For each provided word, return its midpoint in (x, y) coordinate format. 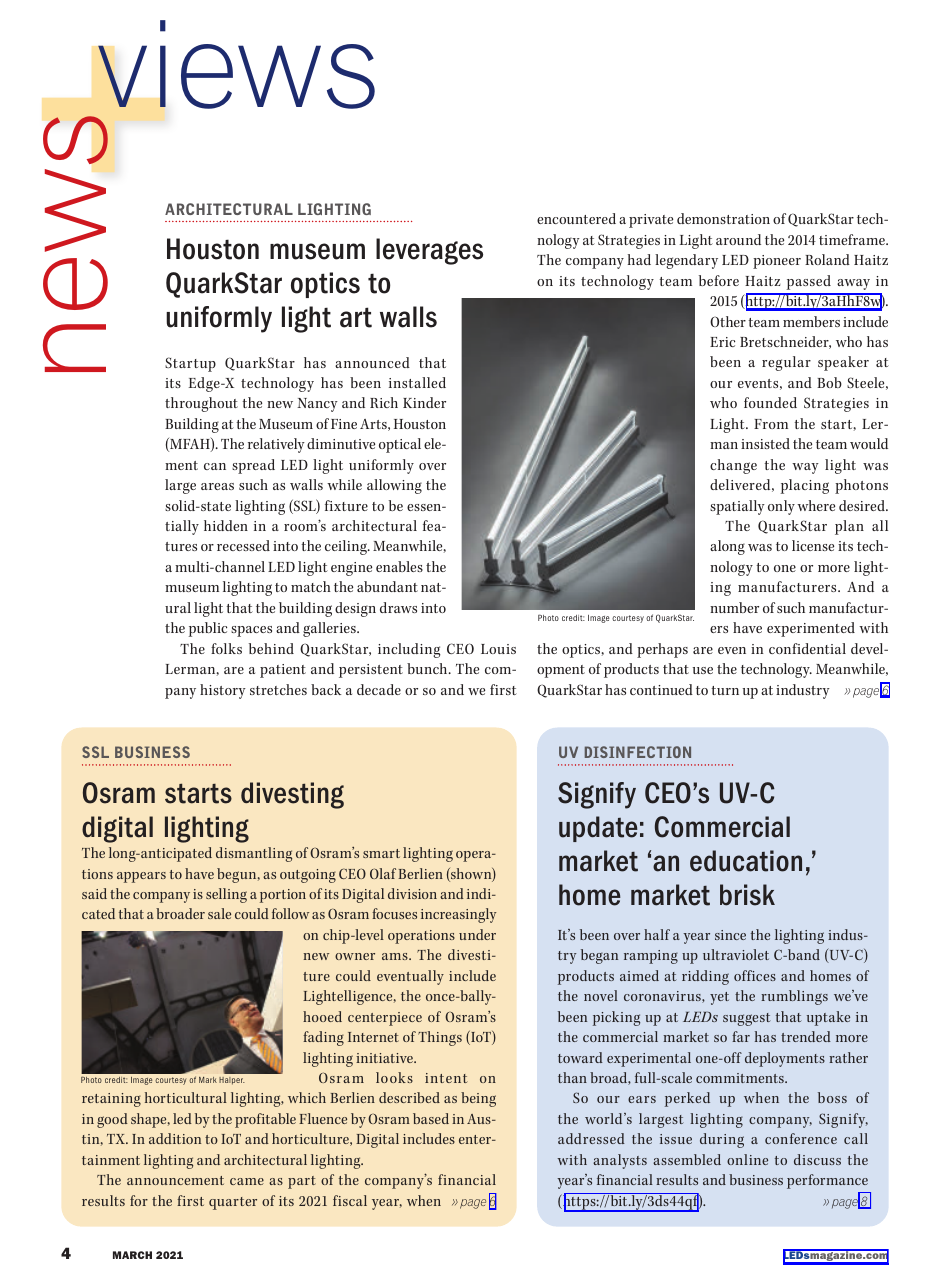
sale (219, 913)
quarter (233, 1203)
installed (417, 382)
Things (440, 1038)
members (811, 321)
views (236, 64)
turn (725, 690)
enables (399, 566)
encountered (576, 218)
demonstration (723, 218)
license (813, 545)
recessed (243, 545)
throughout (201, 404)
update (598, 829)
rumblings (794, 997)
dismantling (254, 854)
